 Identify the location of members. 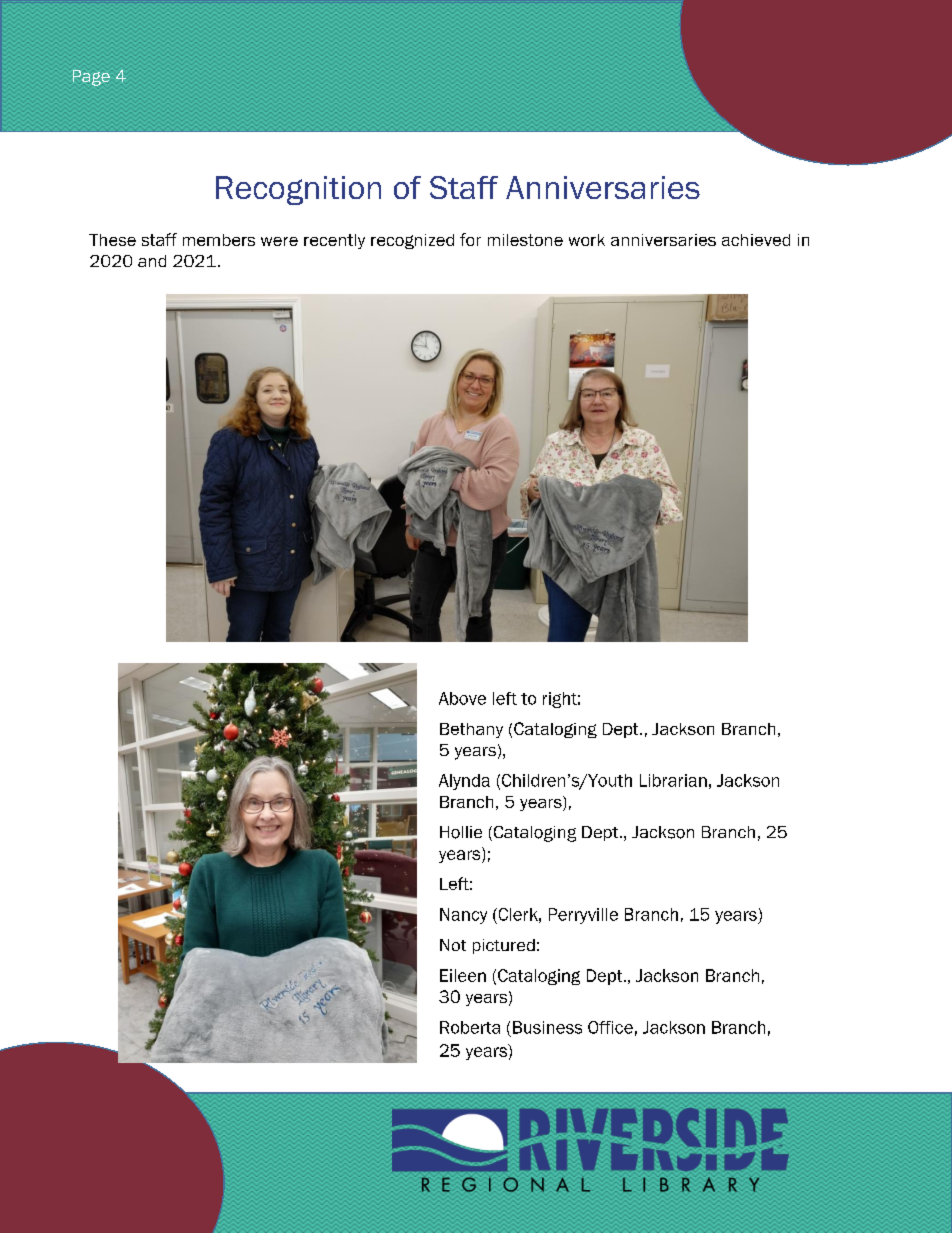
(219, 240).
